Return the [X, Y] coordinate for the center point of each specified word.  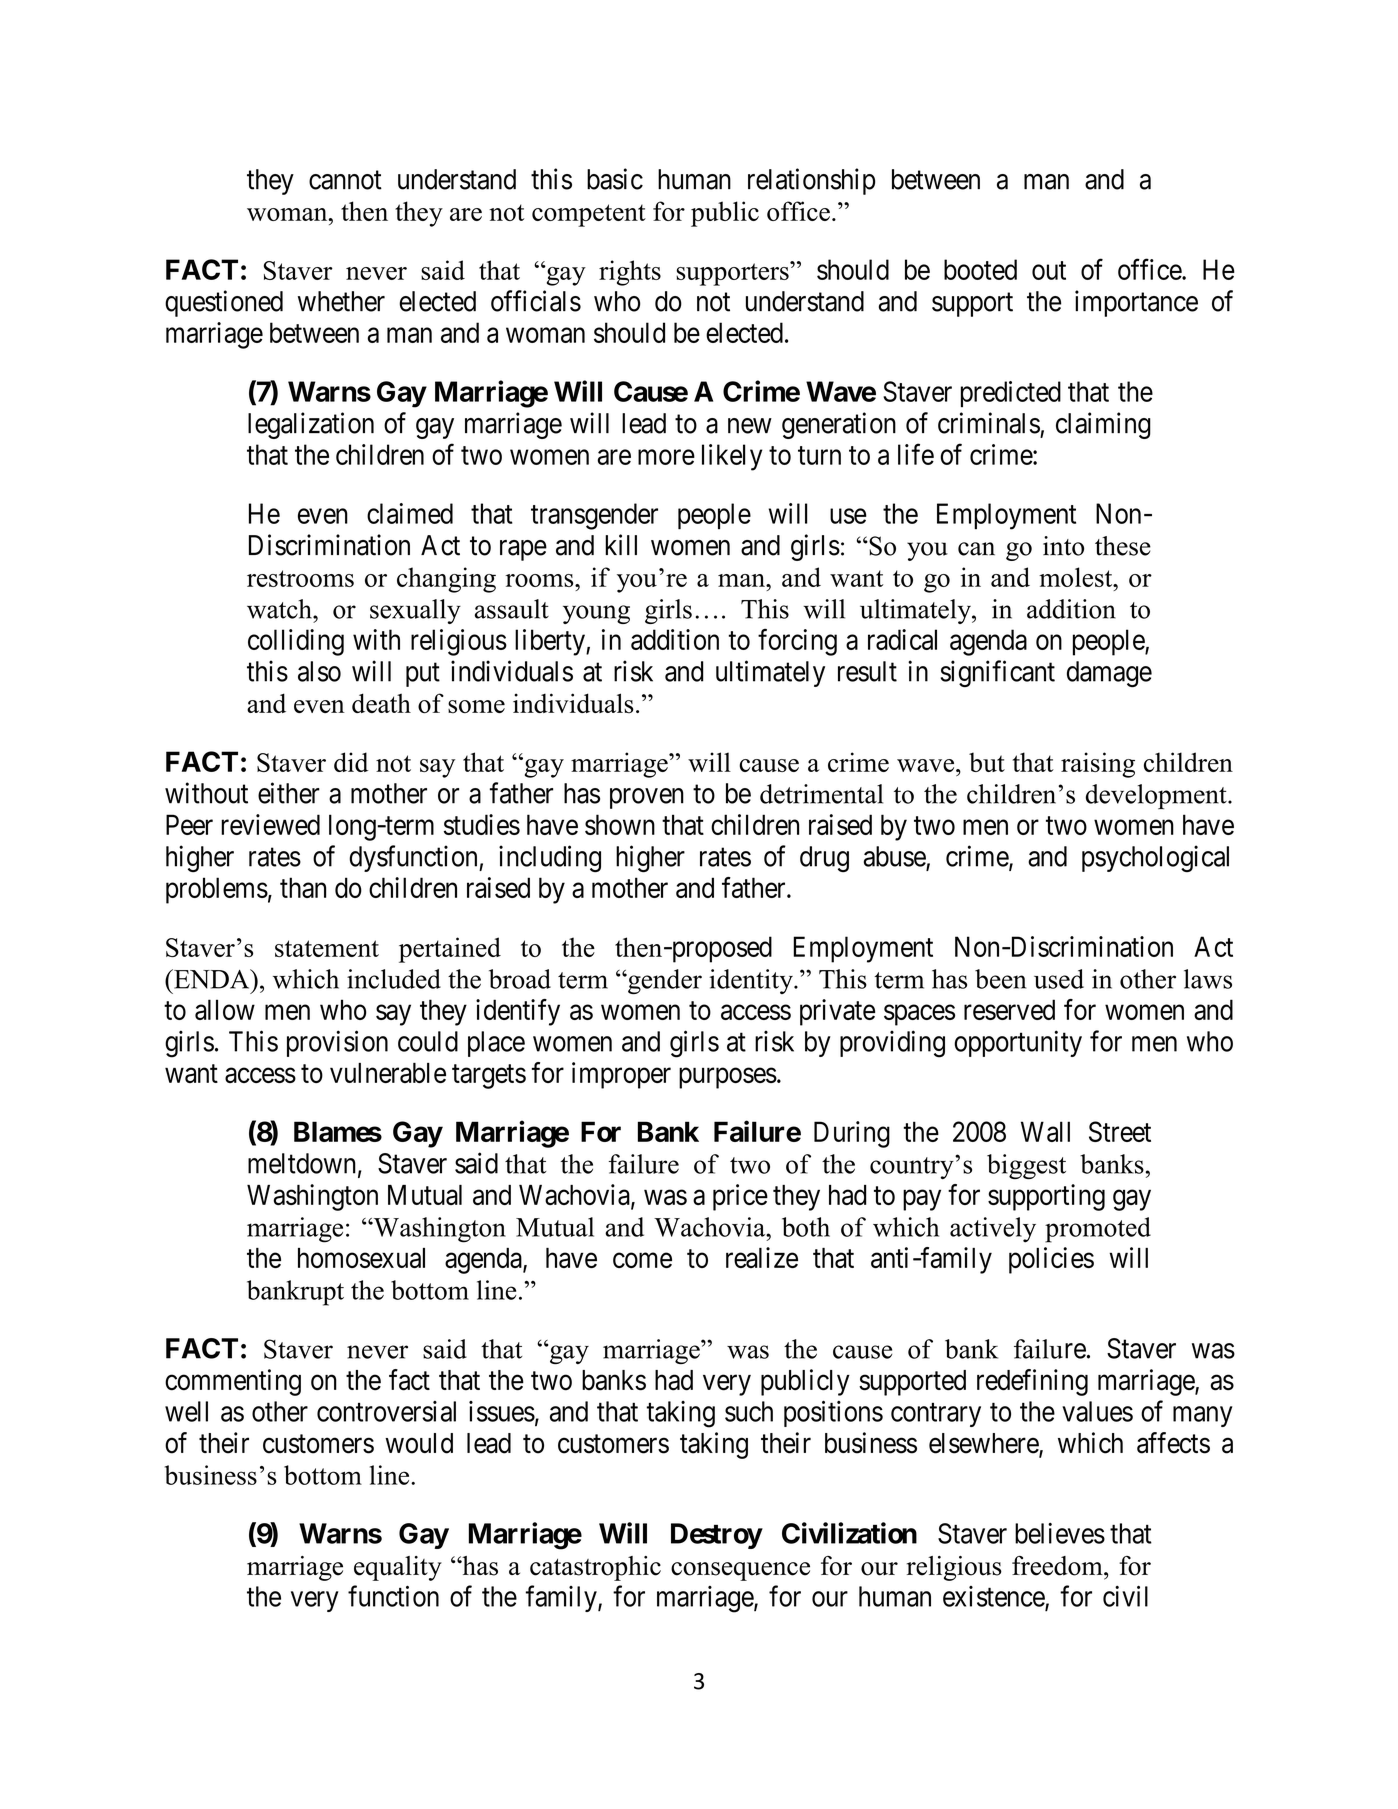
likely [732, 457]
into [1063, 546]
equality [398, 1568]
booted [980, 269]
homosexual [361, 1258]
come [642, 1260]
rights [630, 273]
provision [337, 1043]
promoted [1098, 1230]
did [351, 762]
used [1059, 979]
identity [752, 981]
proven [647, 798]
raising [1098, 765]
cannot [345, 180]
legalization [311, 425]
